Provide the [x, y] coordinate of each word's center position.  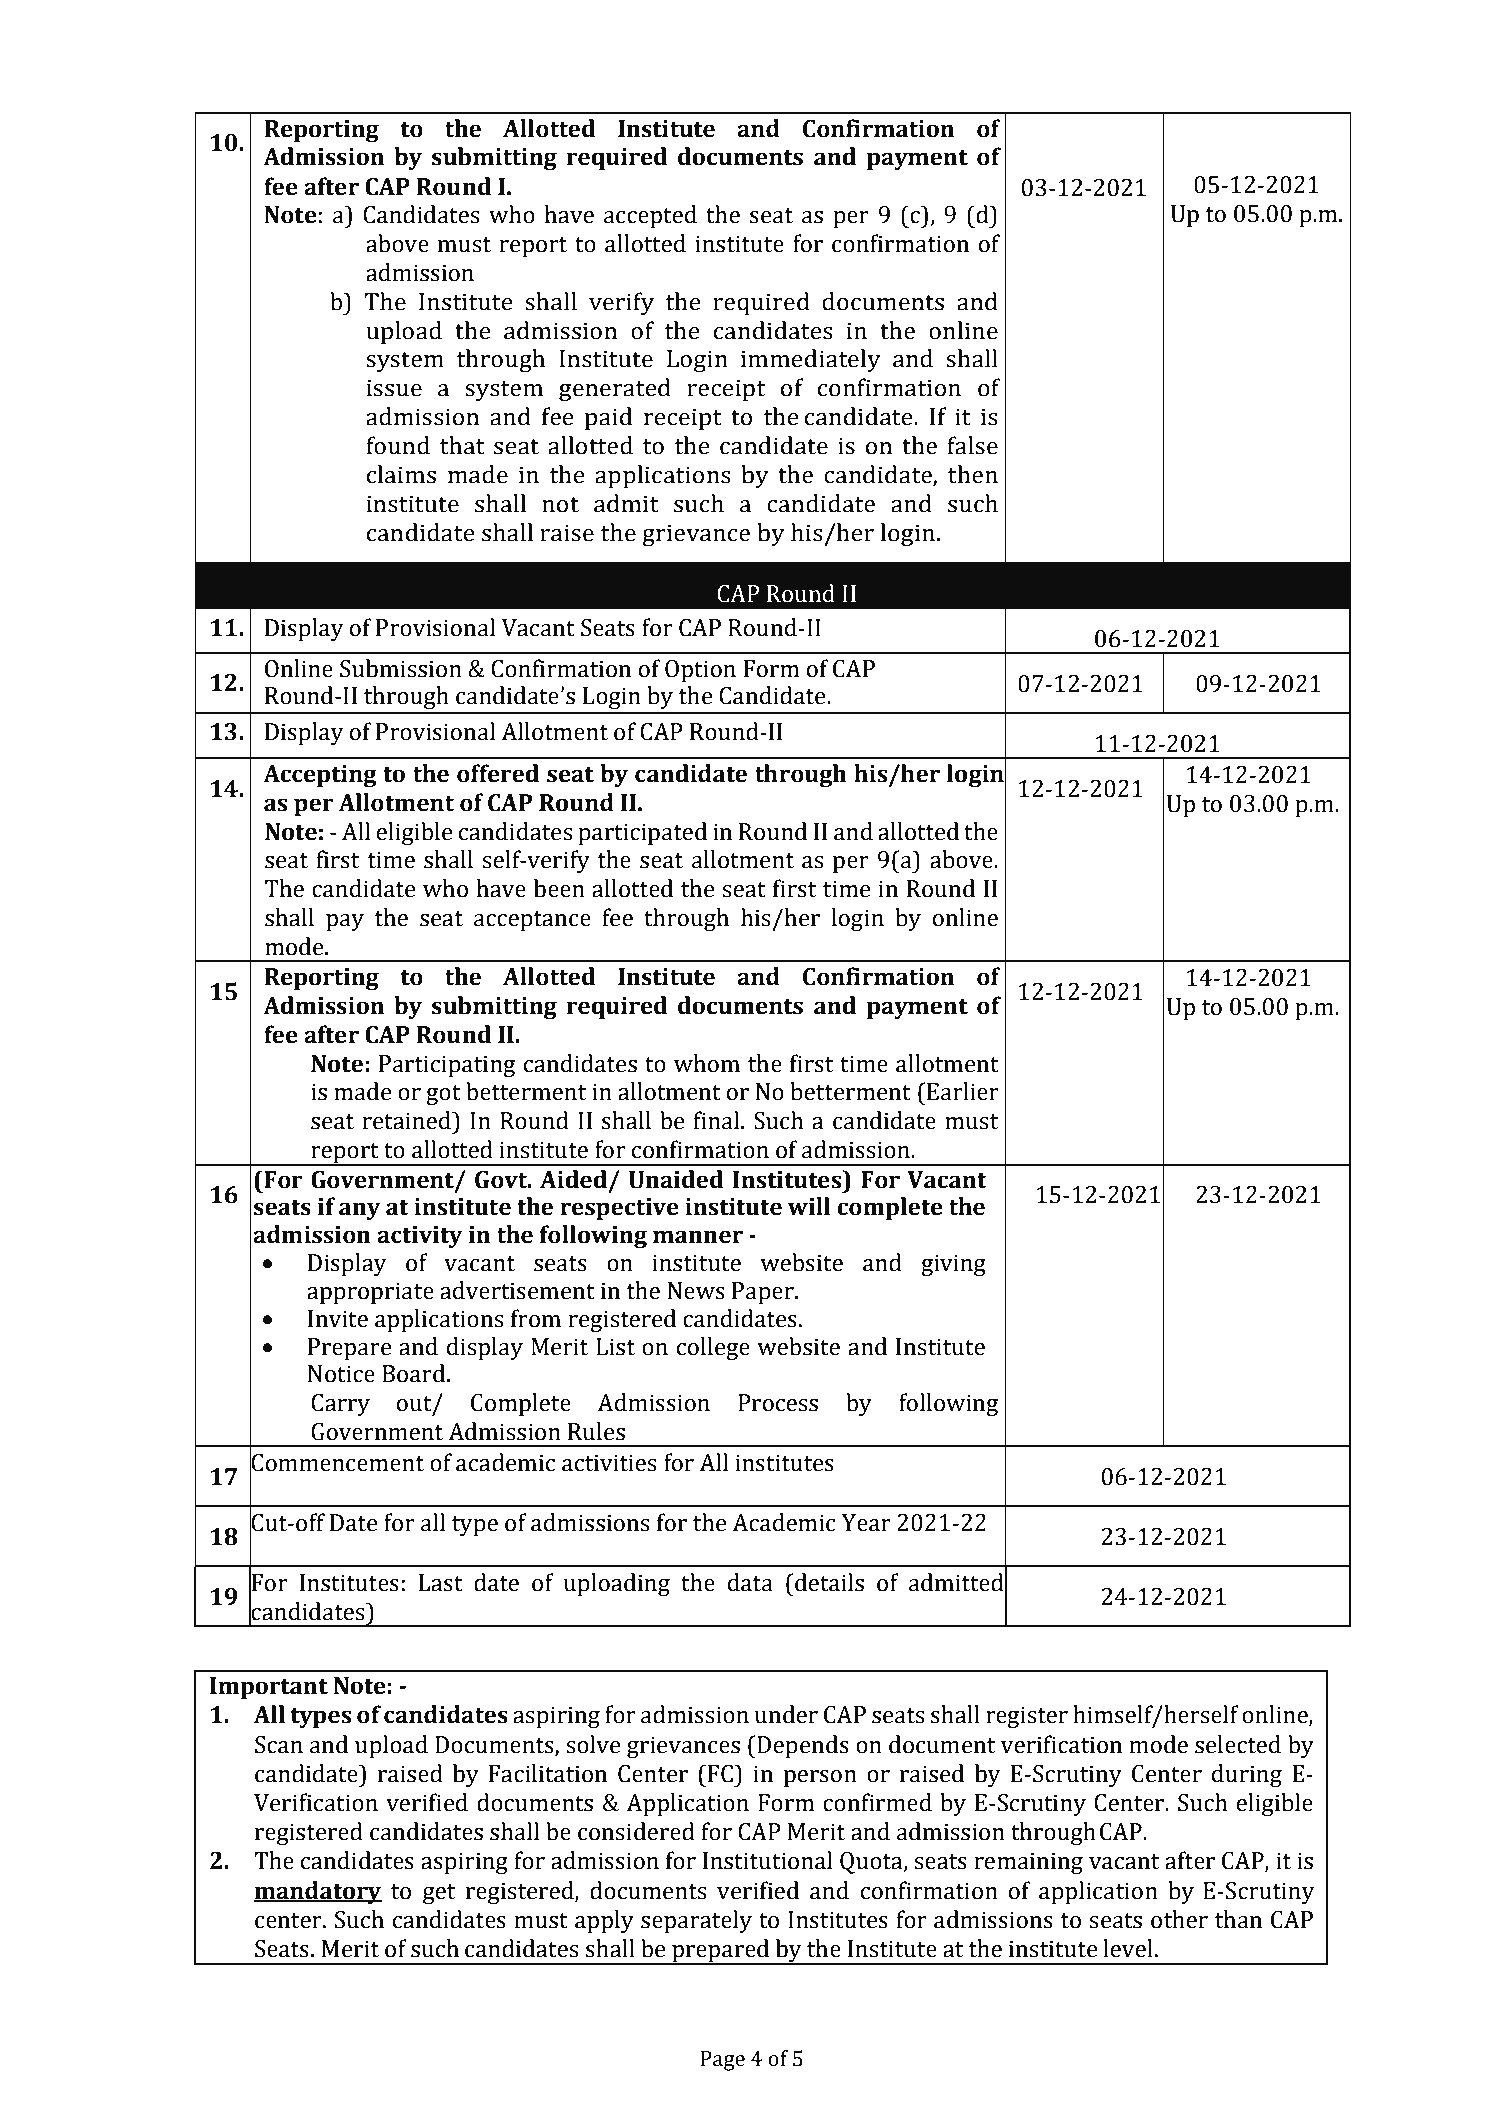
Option [700, 671]
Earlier [962, 1091]
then [973, 474]
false [972, 445]
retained [407, 1120]
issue [394, 388]
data [750, 1582]
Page [722, 2061]
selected [1238, 1744]
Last [440, 1583]
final [717, 1120]
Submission [401, 668]
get [439, 1894]
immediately [811, 360]
